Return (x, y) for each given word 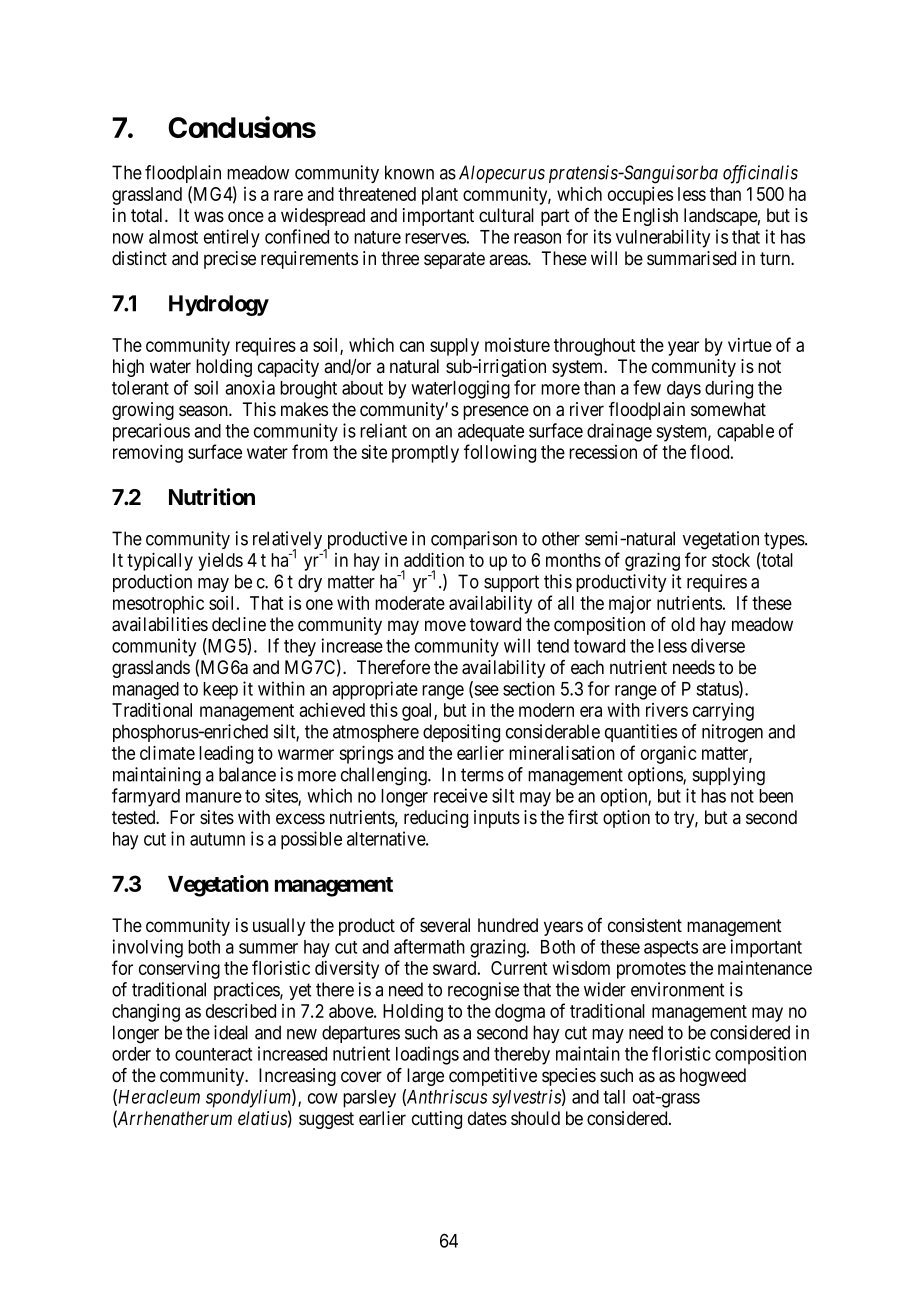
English (650, 217)
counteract (213, 1054)
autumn (217, 839)
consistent (645, 925)
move (445, 625)
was (209, 217)
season (204, 411)
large (425, 1077)
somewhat (728, 409)
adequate (491, 433)
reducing (436, 819)
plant (440, 196)
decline (239, 624)
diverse (718, 645)
